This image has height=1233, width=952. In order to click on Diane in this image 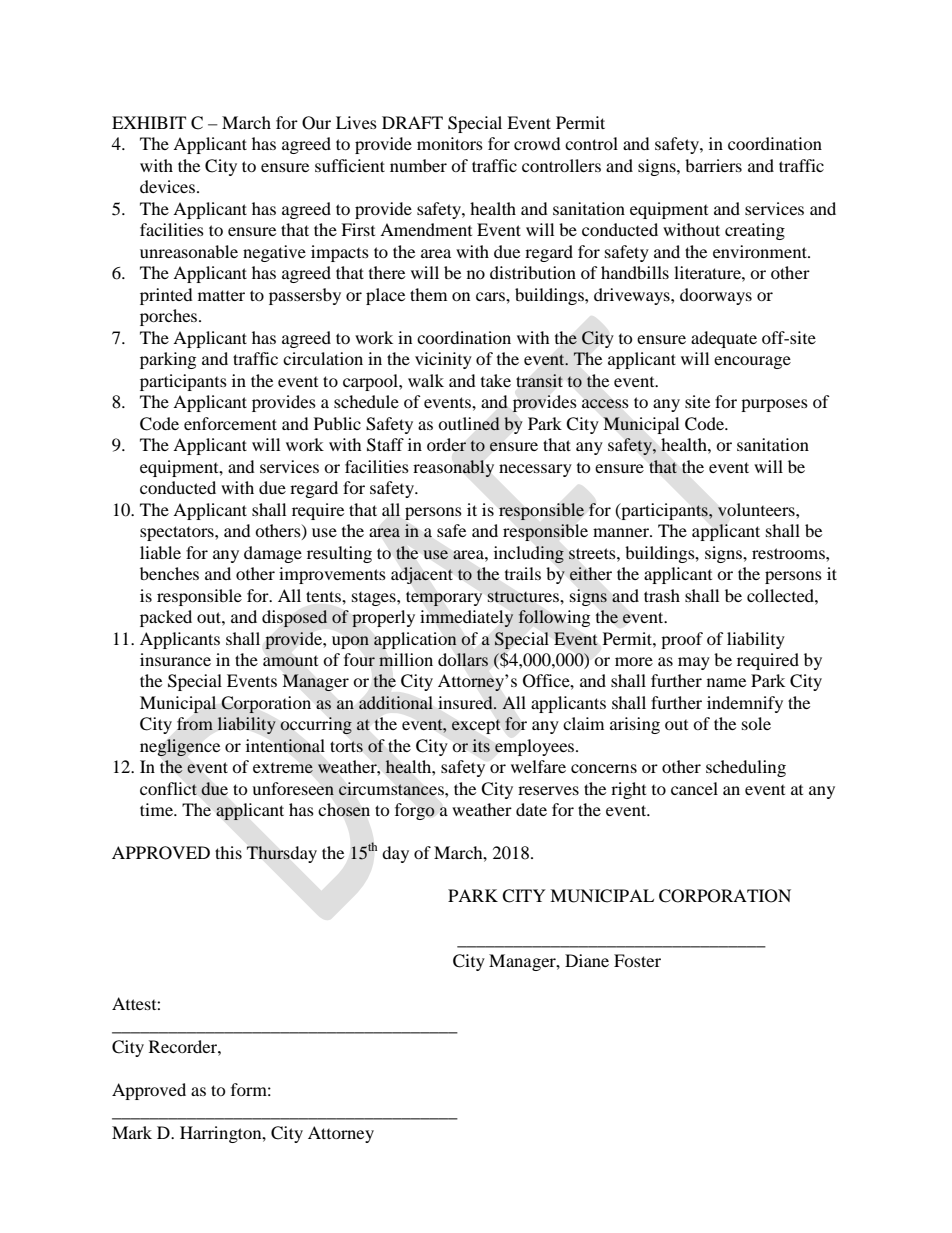, I will do `click(587, 960)`.
